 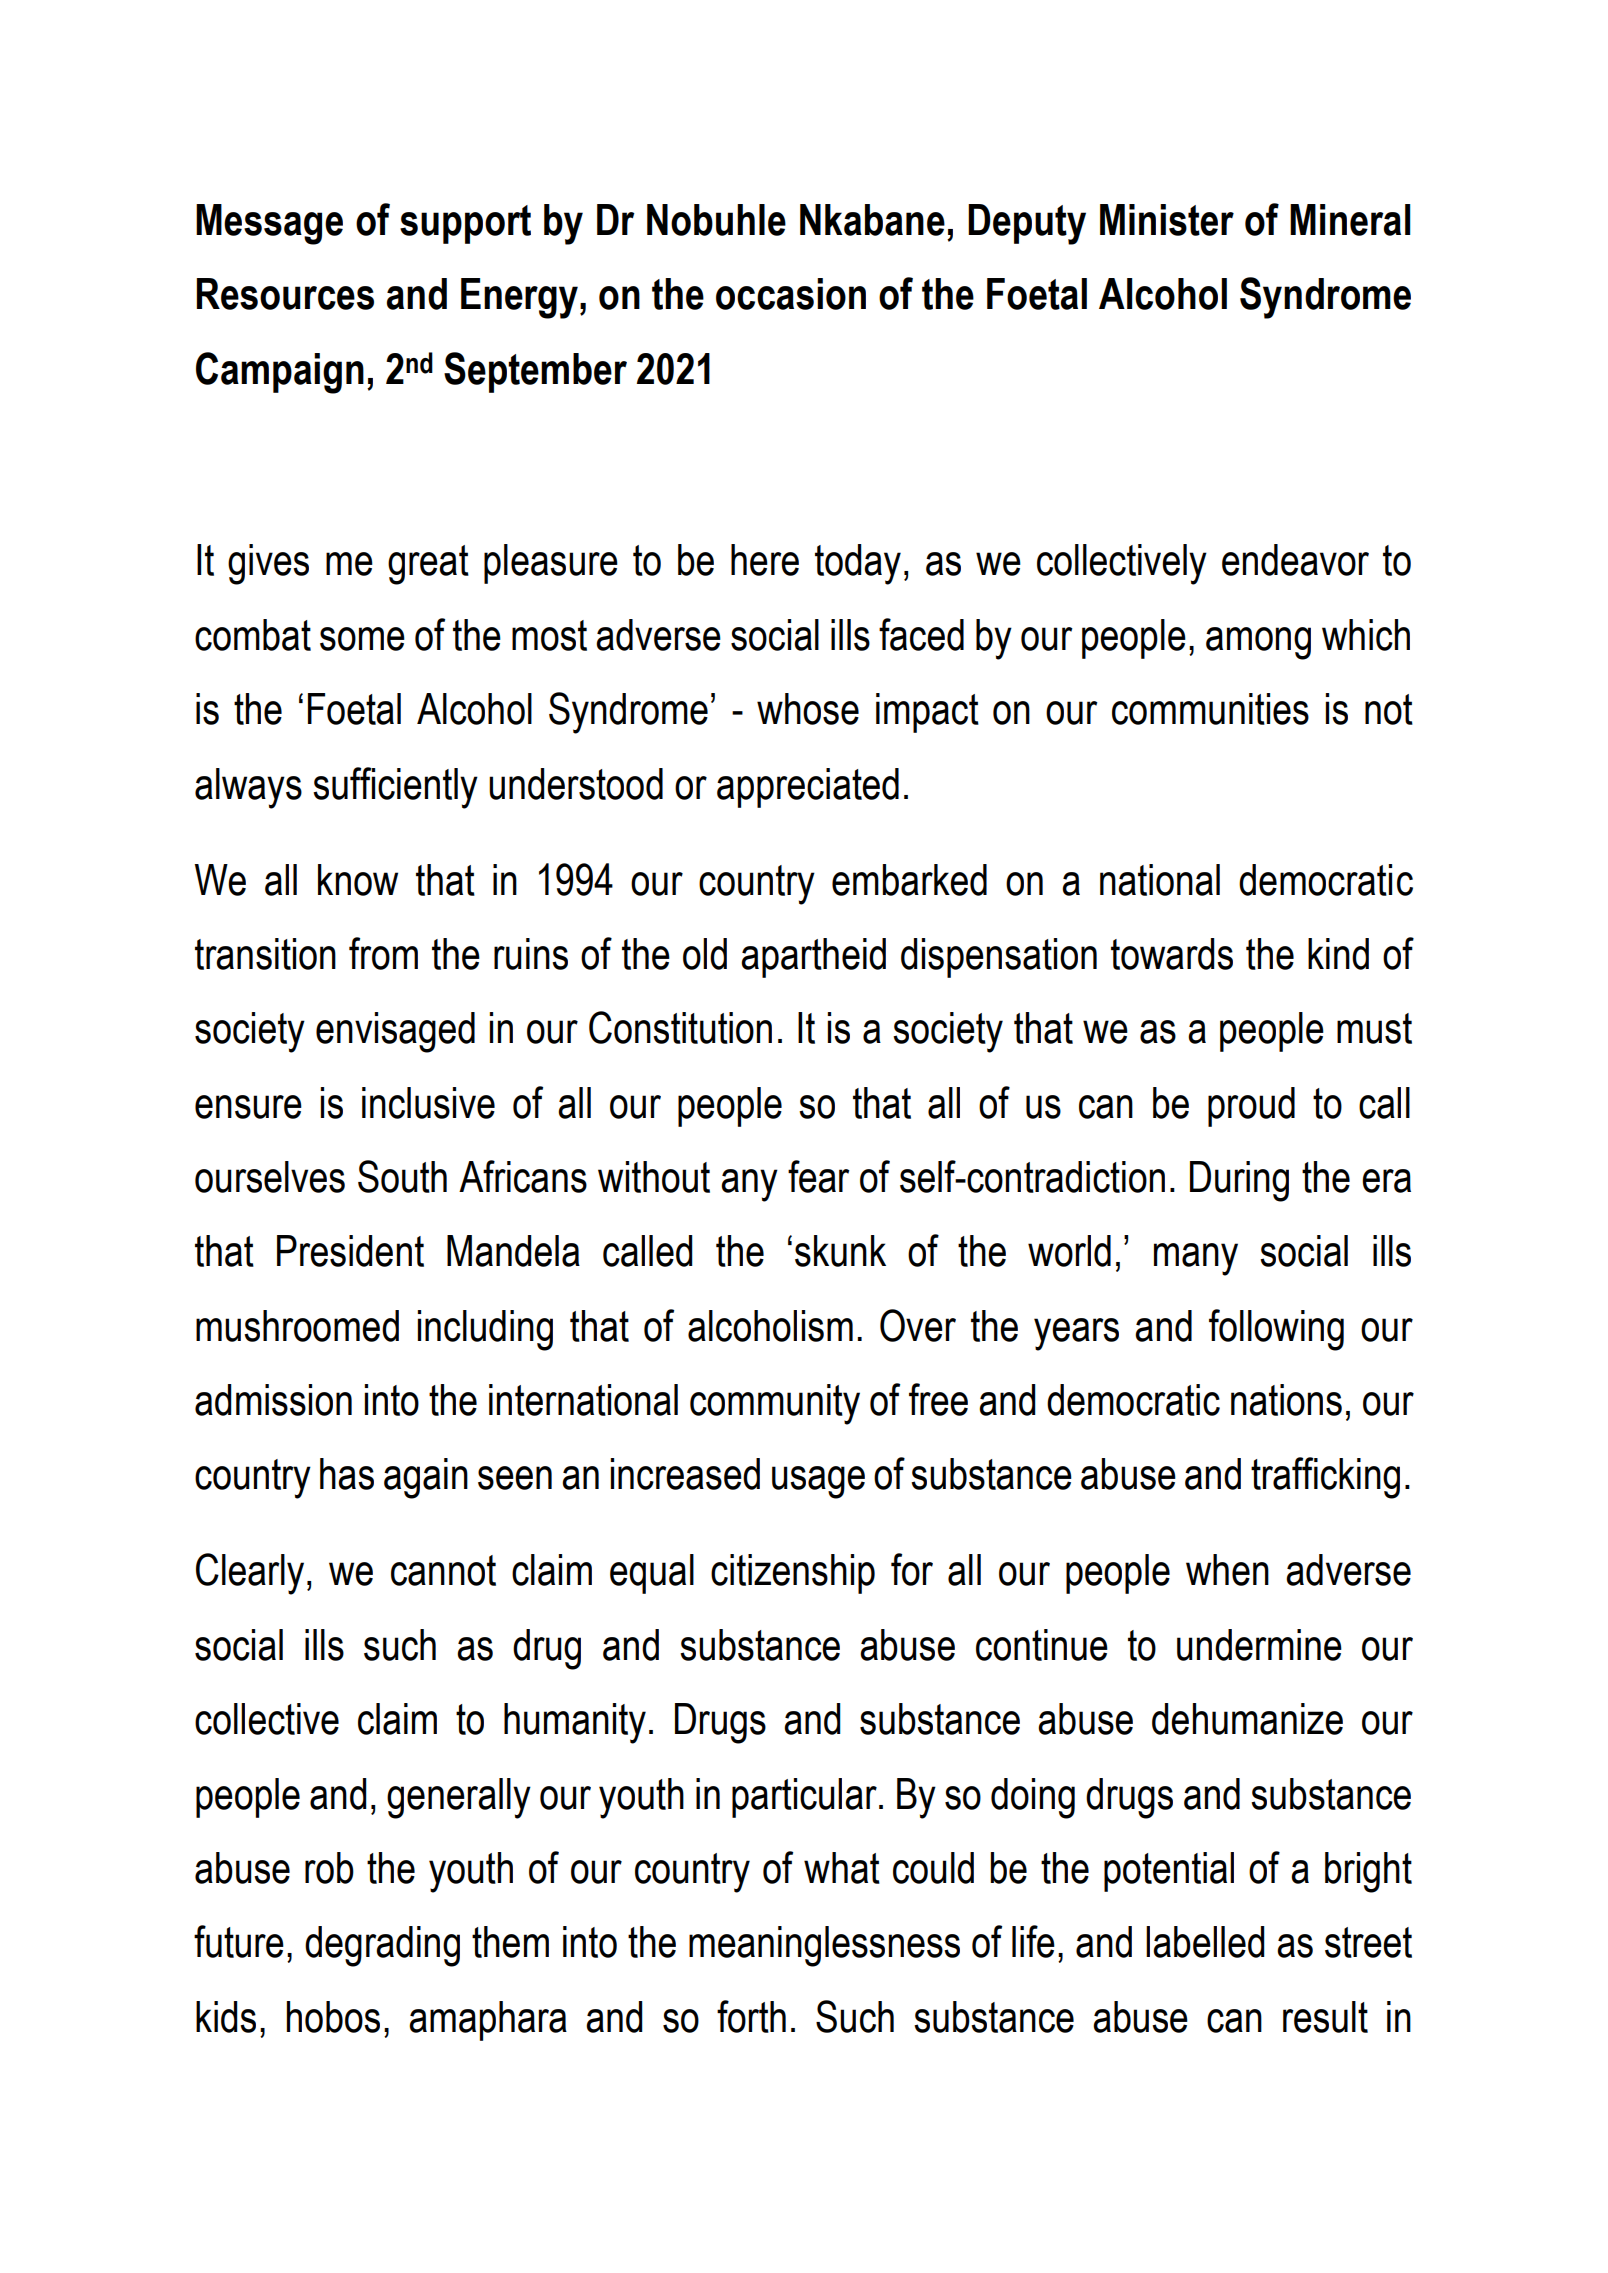 I want to click on Minister, so click(x=1167, y=220).
